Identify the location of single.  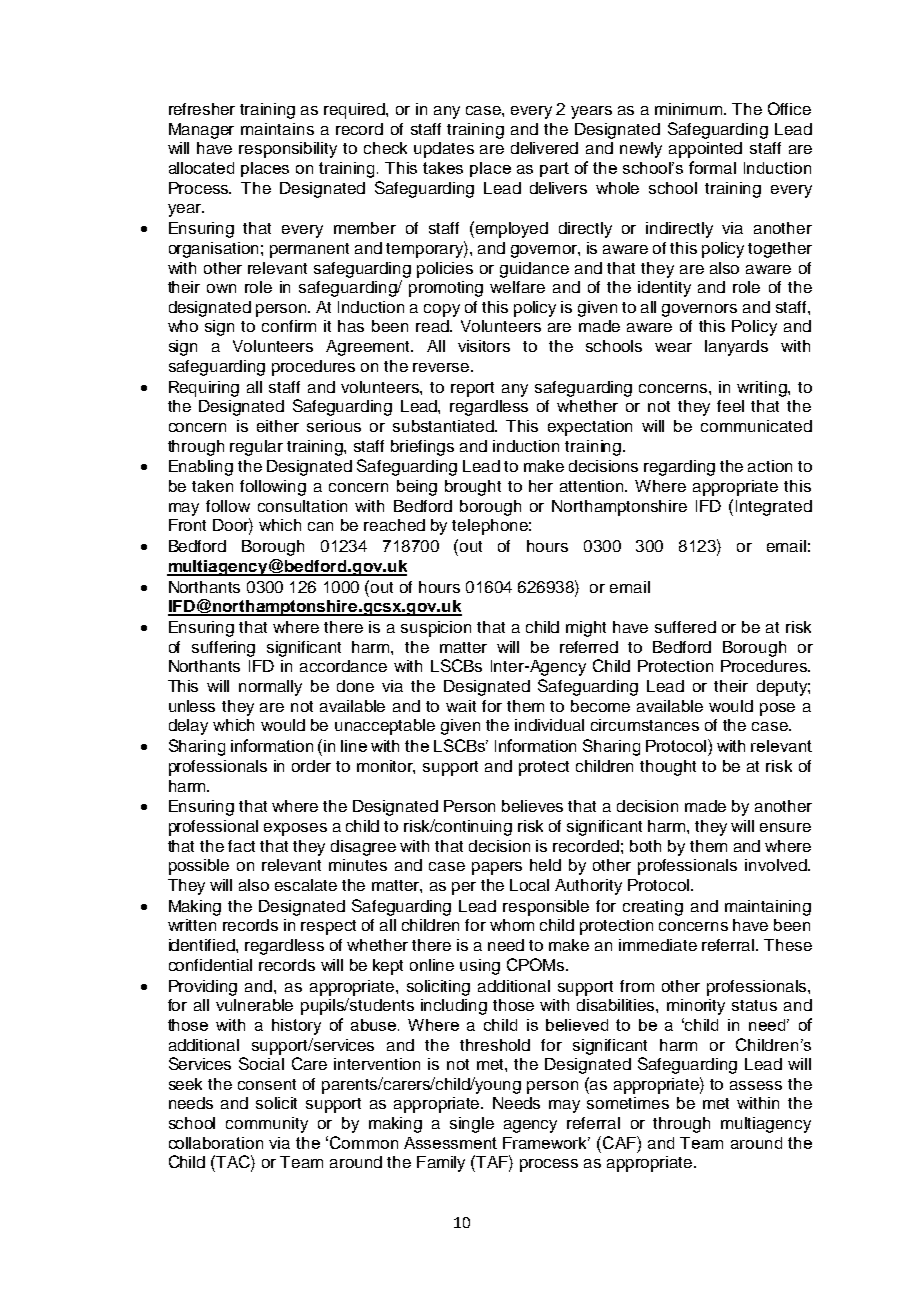
(472, 1125).
